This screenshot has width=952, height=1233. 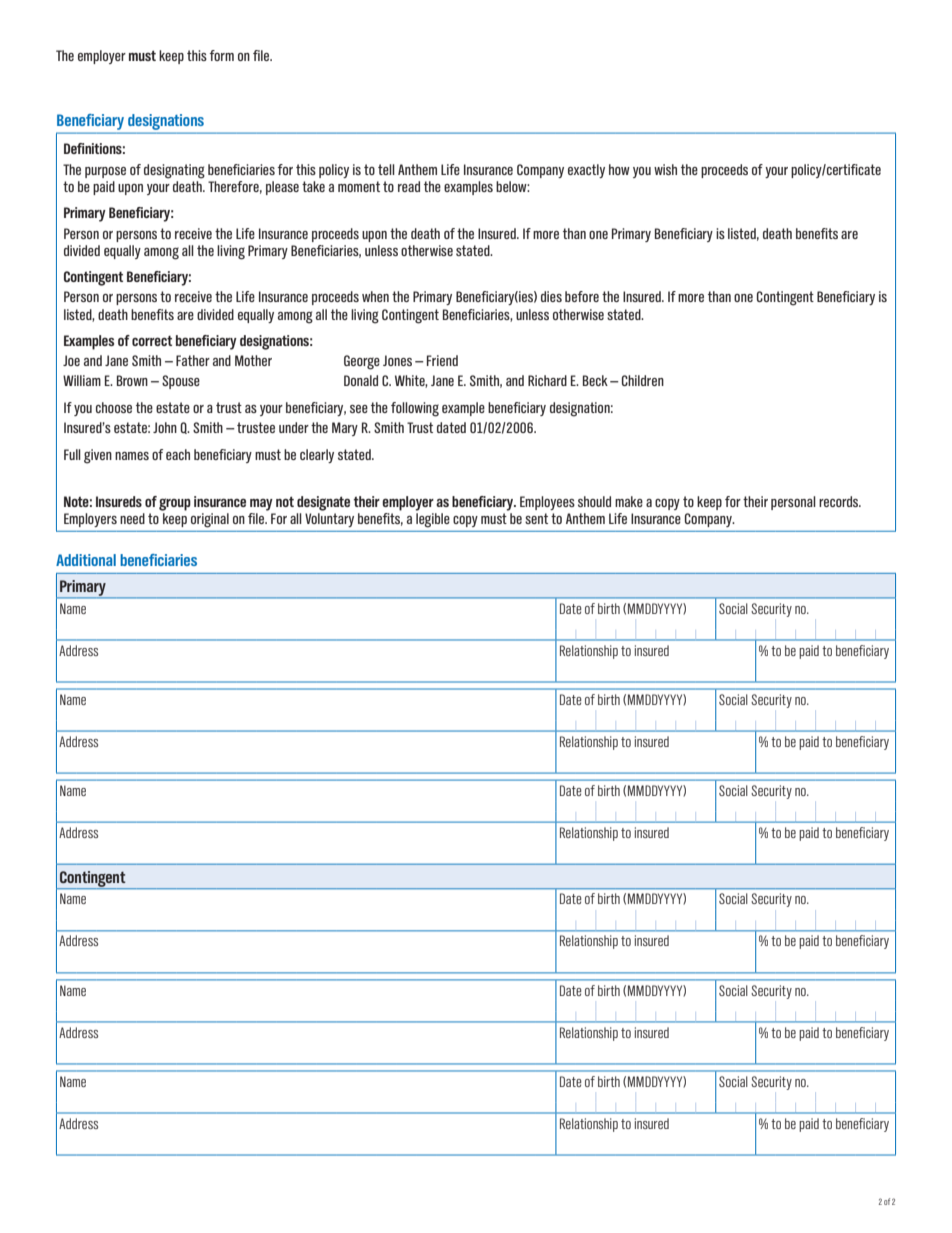 I want to click on please, so click(x=282, y=188).
